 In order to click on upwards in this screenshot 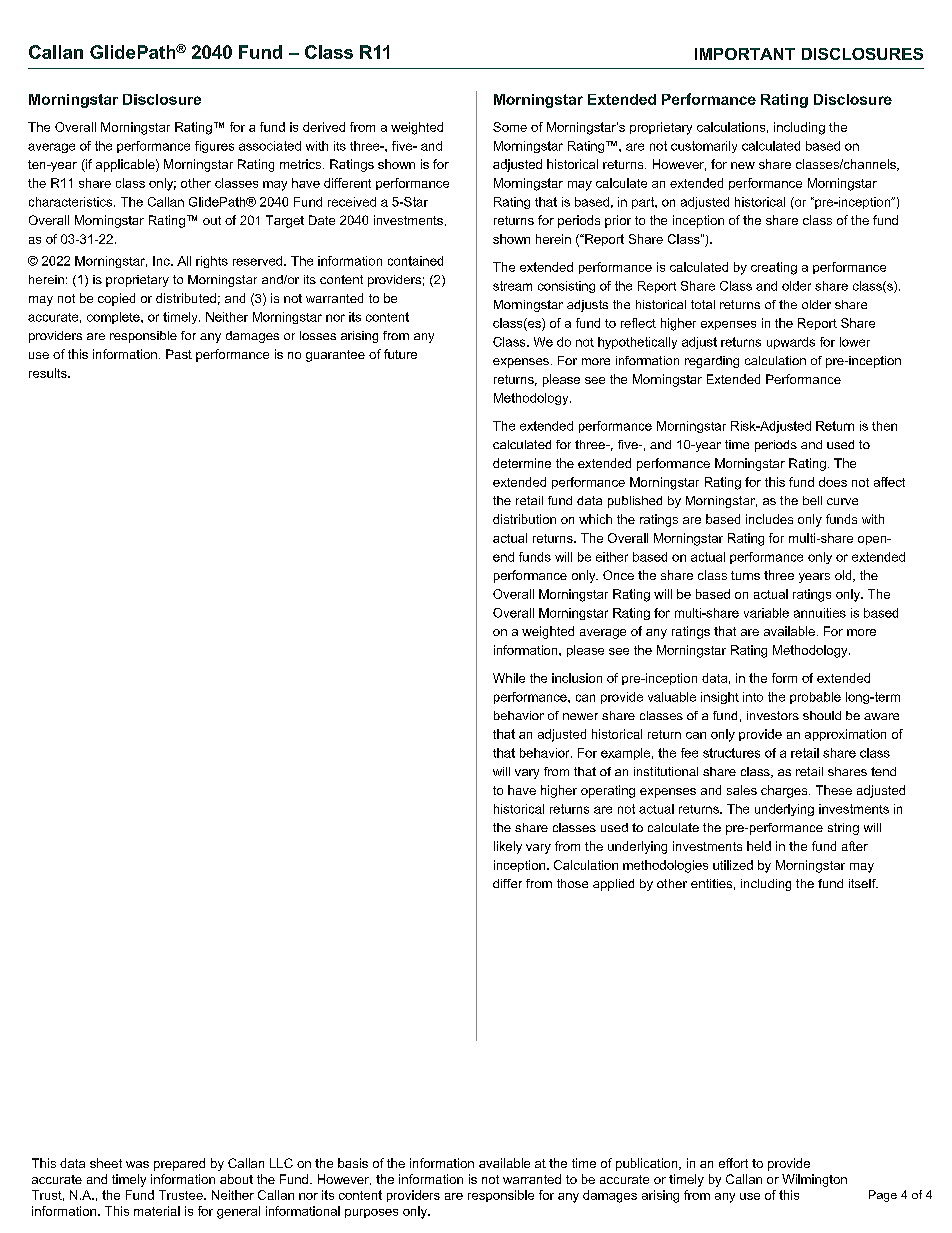, I will do `click(791, 343)`.
